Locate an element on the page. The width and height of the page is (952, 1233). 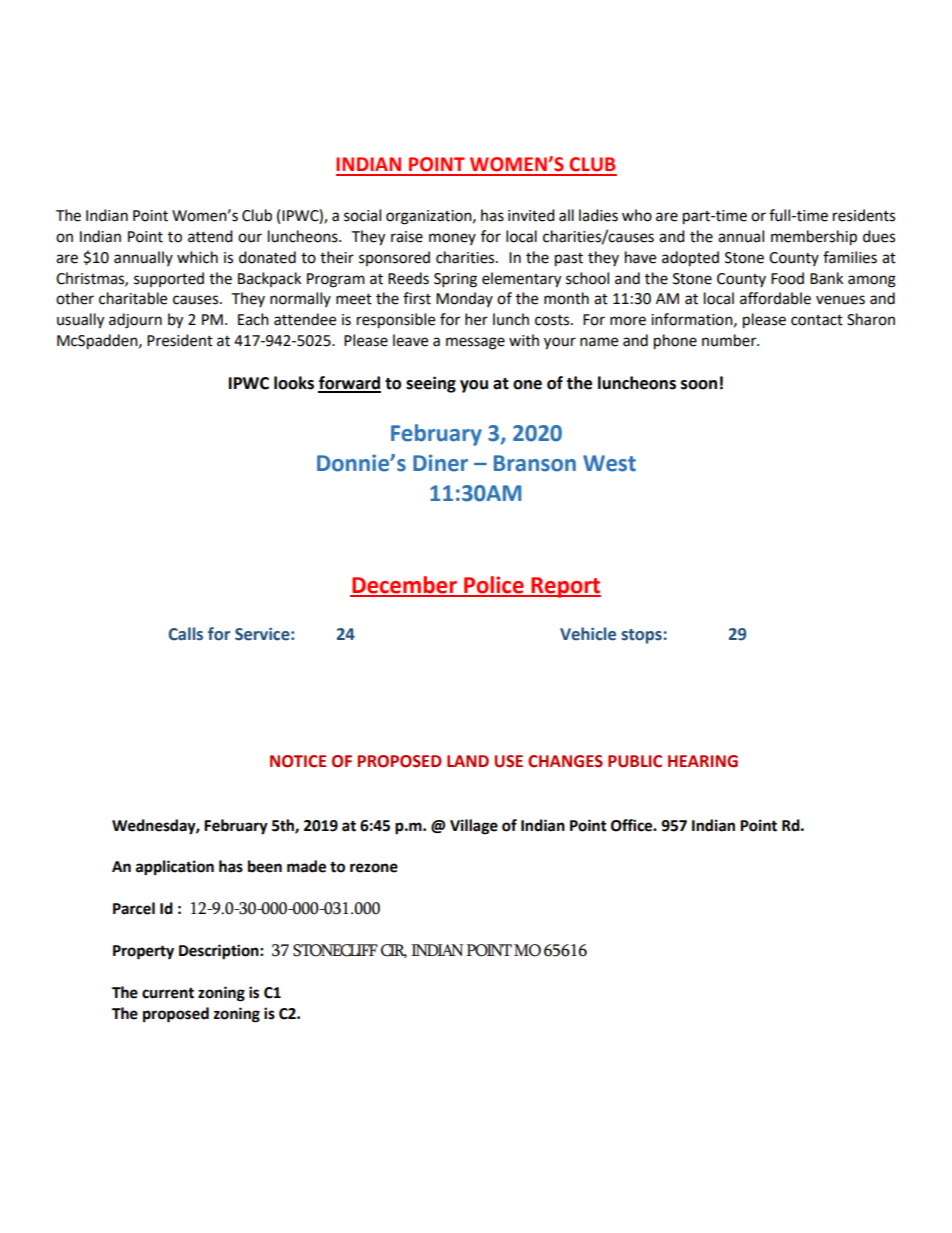
membership is located at coordinates (814, 238).
